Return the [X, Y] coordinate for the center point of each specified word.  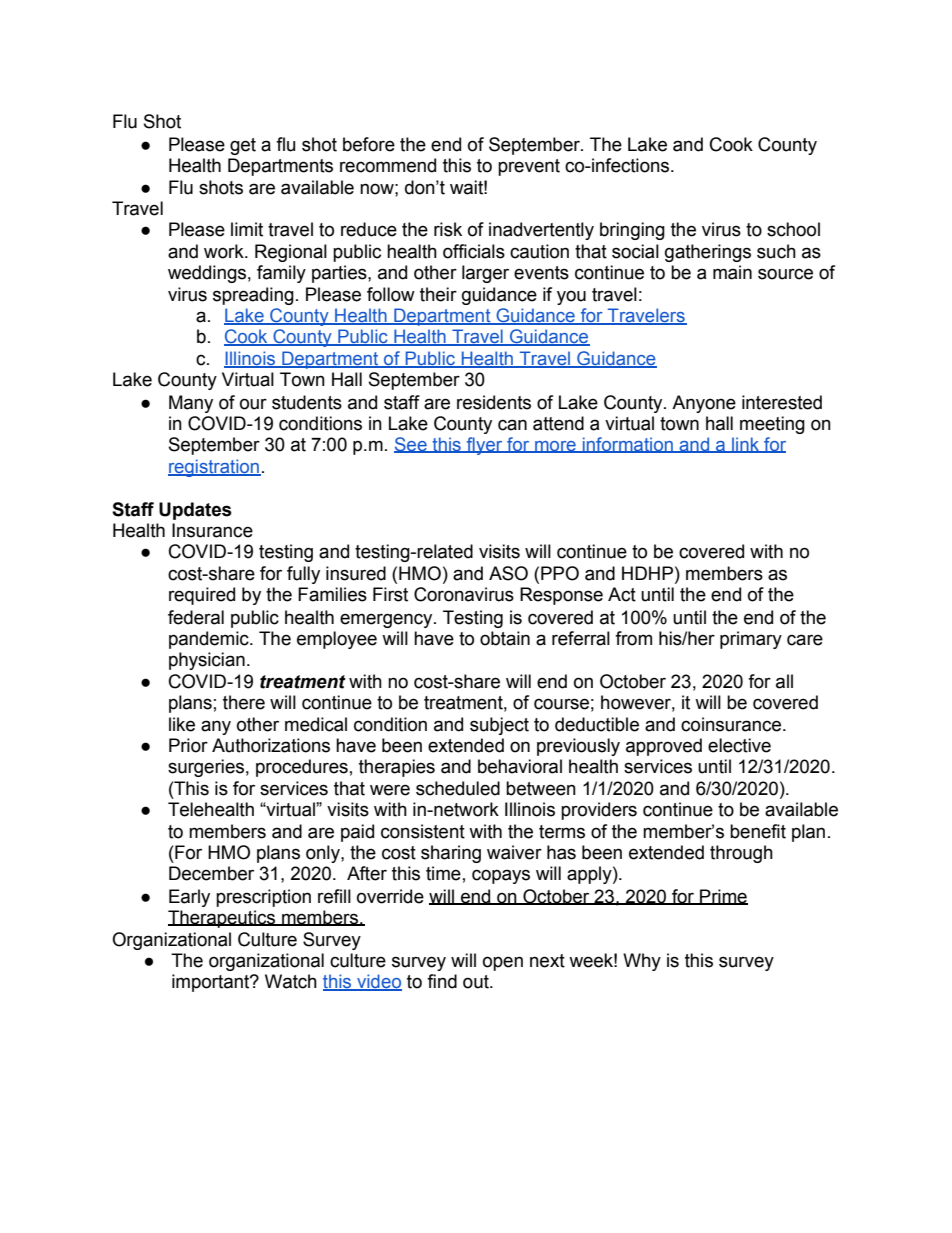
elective [739, 745]
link [746, 445]
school [793, 229]
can [512, 425]
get [243, 146]
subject [499, 726]
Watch [291, 981]
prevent [529, 167]
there [244, 702]
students [307, 402]
